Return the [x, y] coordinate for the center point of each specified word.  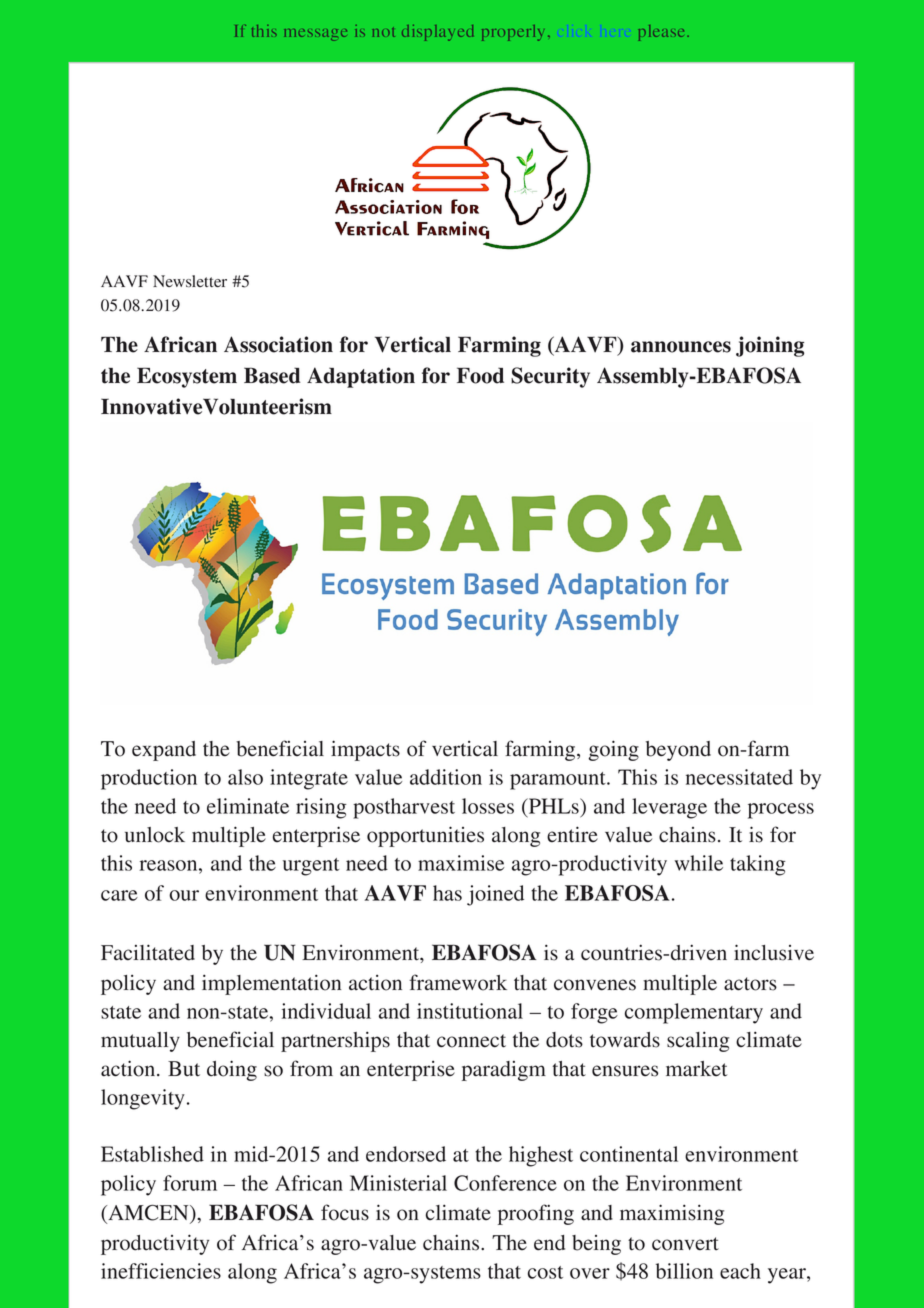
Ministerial [398, 1183]
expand [164, 751]
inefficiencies [161, 1271]
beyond [678, 751]
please [663, 33]
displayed [437, 33]
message [315, 35]
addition [446, 777]
